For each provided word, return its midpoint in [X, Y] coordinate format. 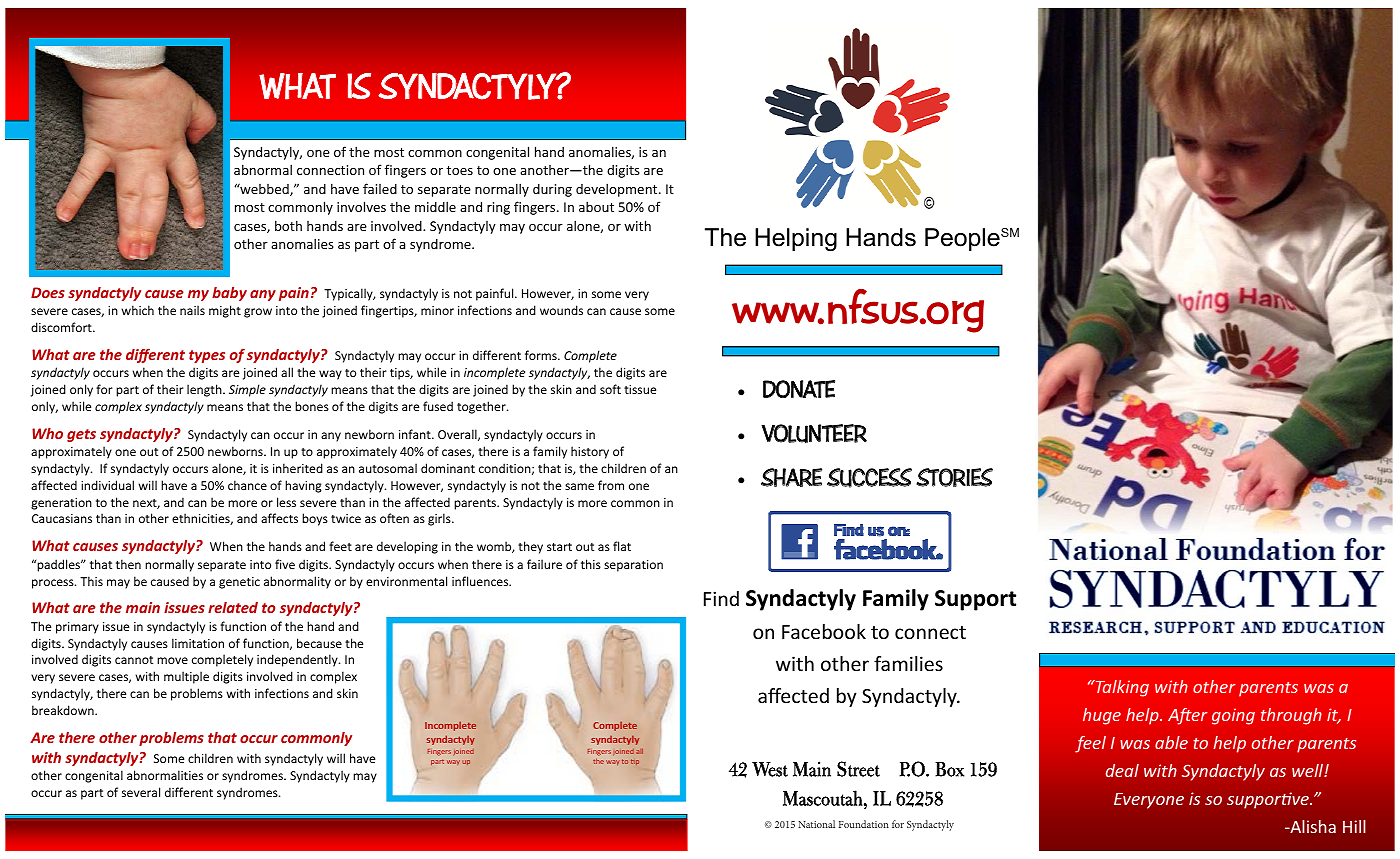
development [618, 190]
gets [81, 435]
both [288, 225]
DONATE [799, 389]
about [596, 206]
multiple [186, 677]
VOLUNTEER [814, 434]
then [128, 564]
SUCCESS [869, 478]
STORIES [954, 477]
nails [192, 310]
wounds [561, 310]
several [141, 792]
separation [633, 566]
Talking [1121, 688]
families [908, 663]
